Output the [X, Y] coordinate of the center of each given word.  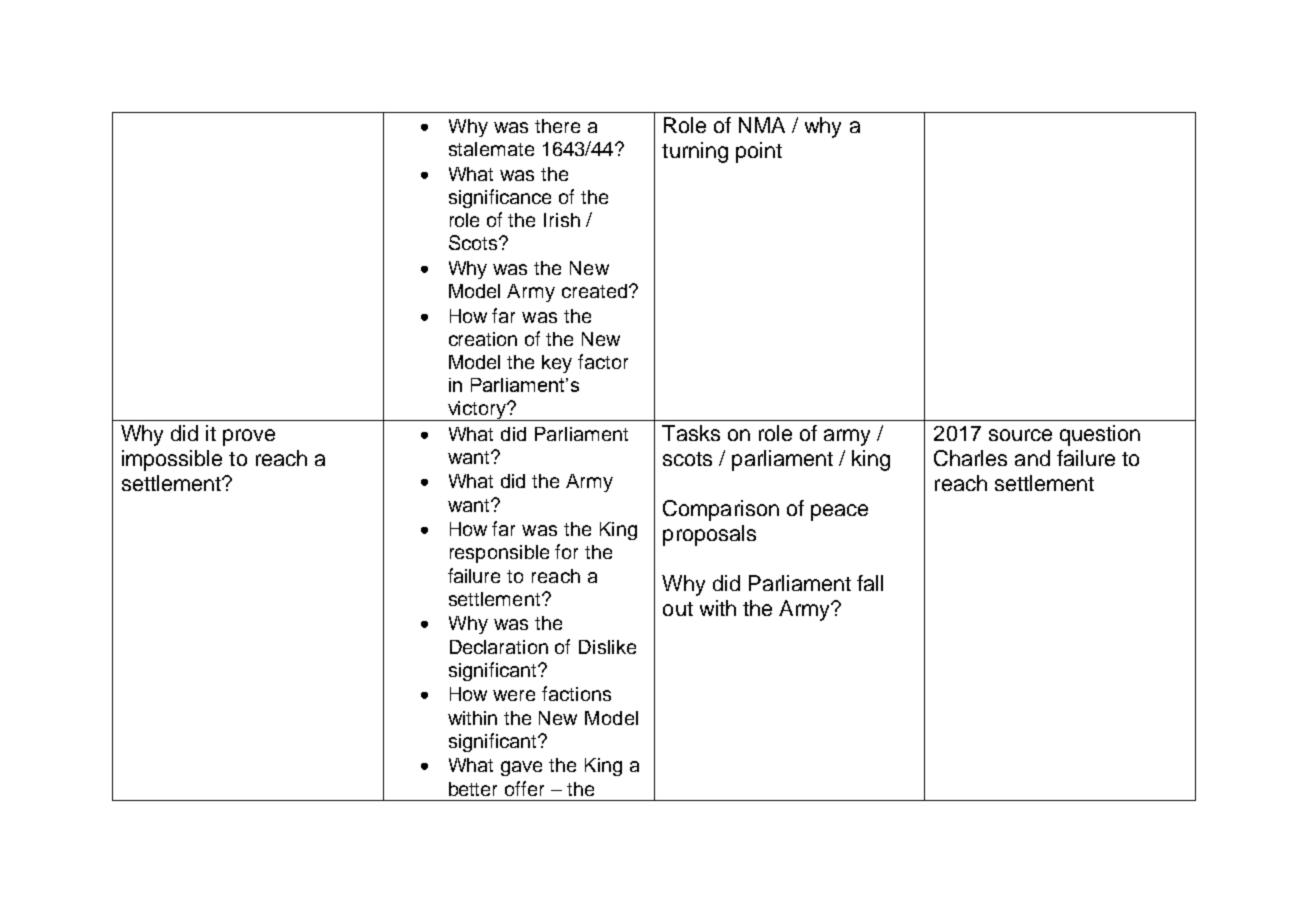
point [759, 152]
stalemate [491, 149]
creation [483, 339]
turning [695, 152]
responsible [499, 554]
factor [603, 361]
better [473, 789]
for [566, 551]
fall [870, 583]
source [1020, 435]
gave [521, 768]
